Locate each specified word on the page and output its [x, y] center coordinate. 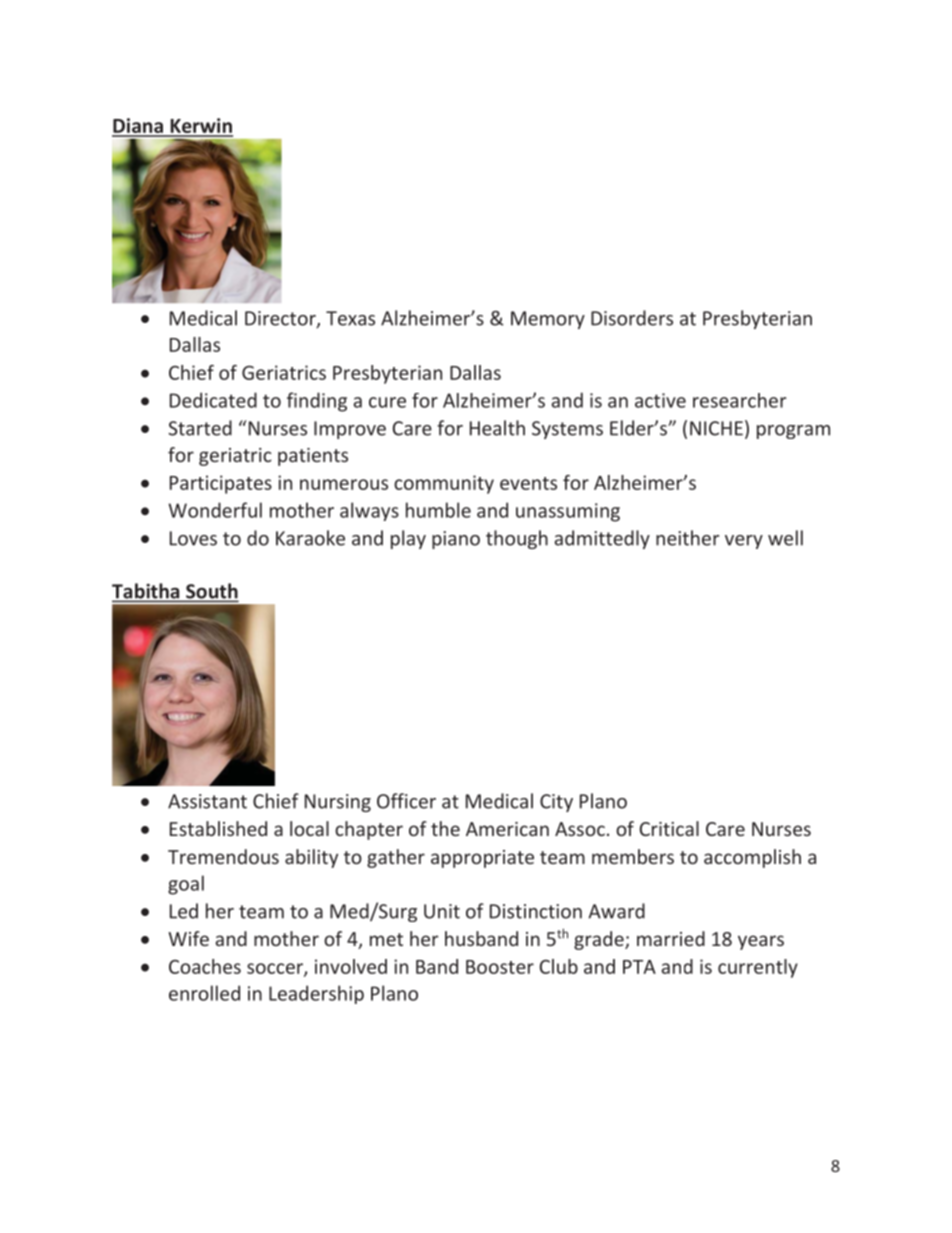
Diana [139, 127]
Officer [406, 801]
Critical [669, 828]
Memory [548, 320]
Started [200, 428]
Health [497, 428]
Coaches [205, 966]
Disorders [632, 318]
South [211, 592]
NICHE [716, 428]
